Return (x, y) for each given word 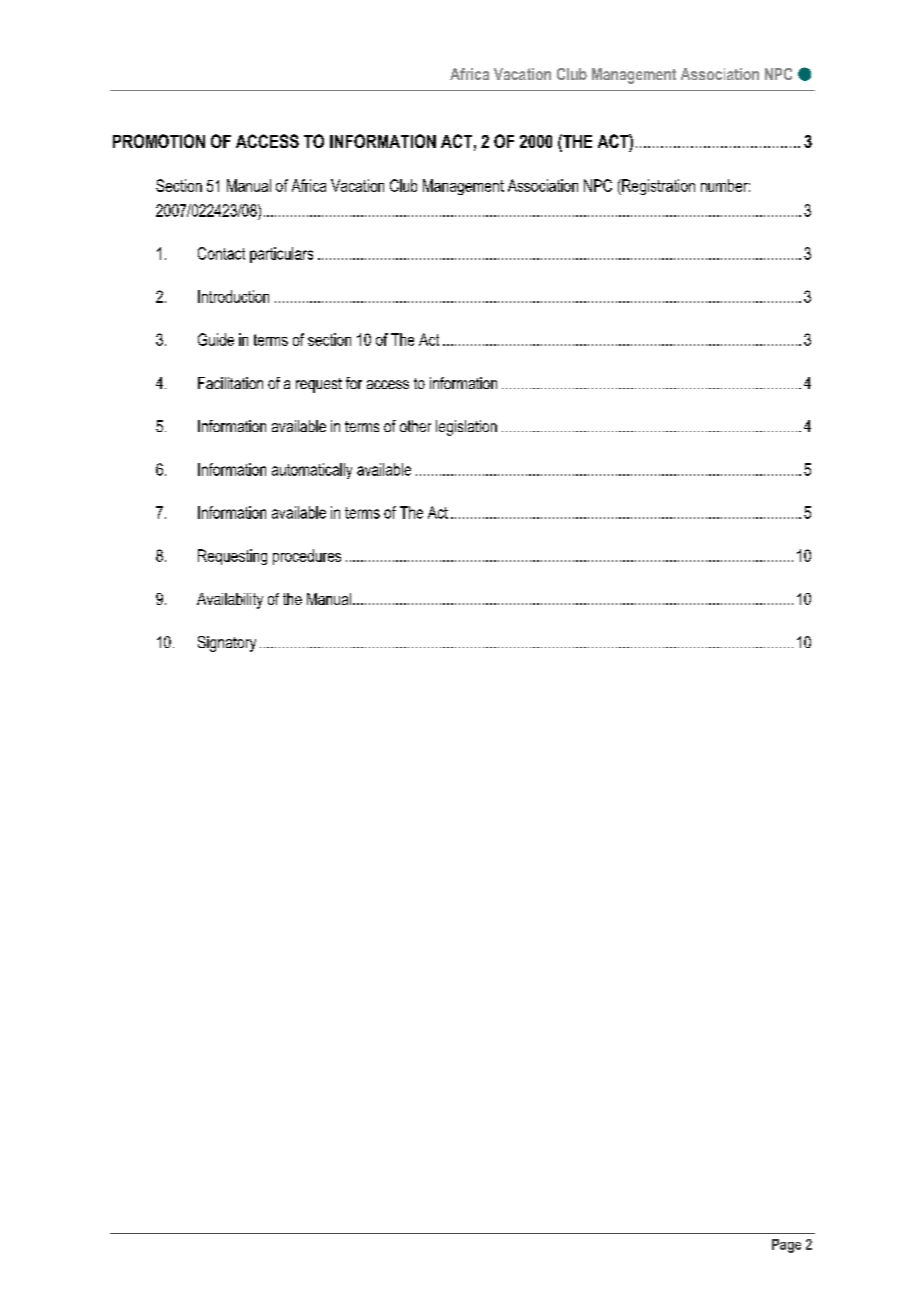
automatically (312, 471)
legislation (466, 428)
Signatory (227, 644)
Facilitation (230, 383)
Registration (657, 187)
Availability (230, 601)
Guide (216, 339)
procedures (307, 557)
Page (786, 1246)
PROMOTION (159, 141)
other (415, 426)
